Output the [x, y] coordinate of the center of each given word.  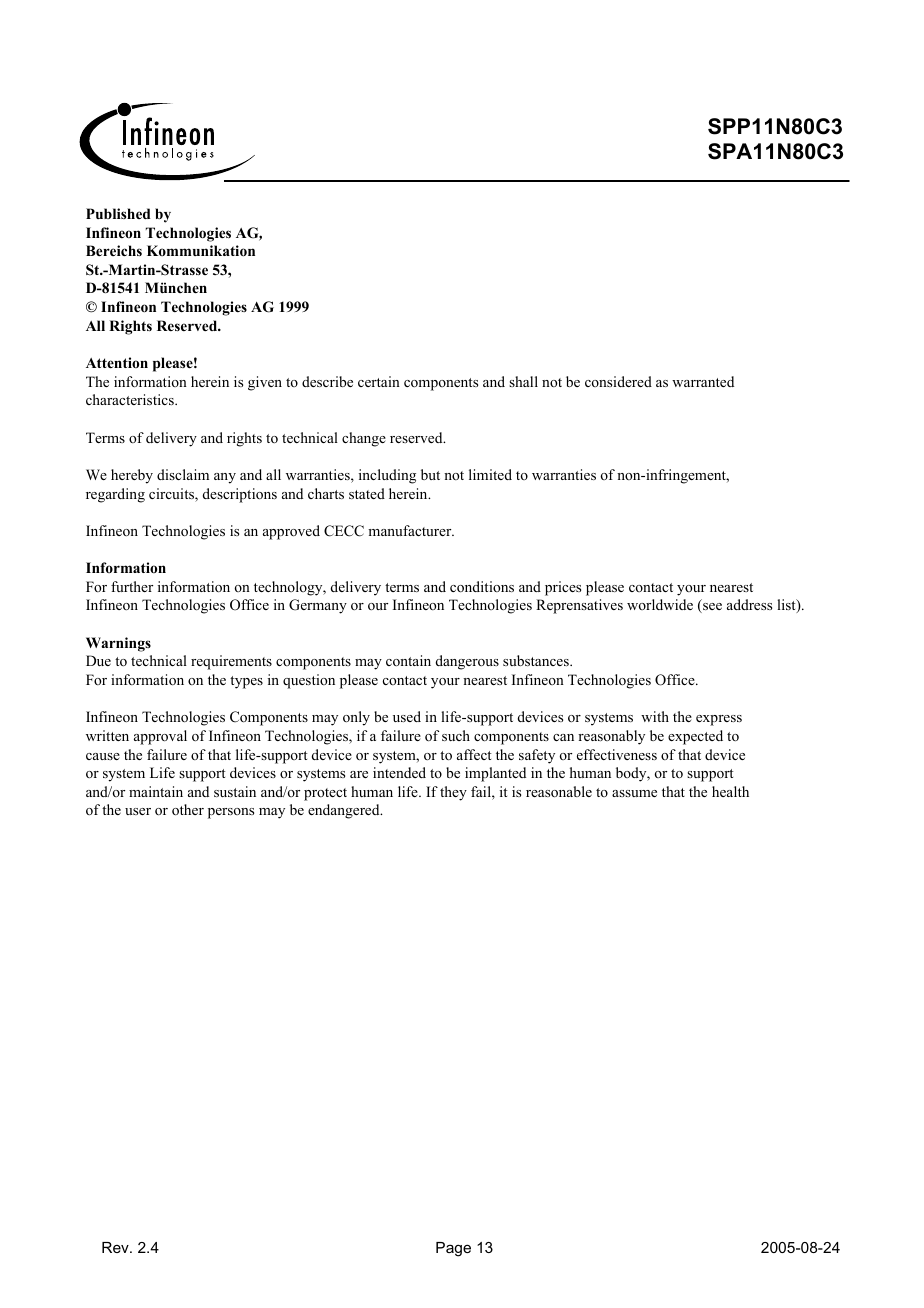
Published [118, 213]
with [655, 716]
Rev [116, 1247]
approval [160, 737]
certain [379, 381]
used [407, 716]
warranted [703, 381]
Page [453, 1249]
